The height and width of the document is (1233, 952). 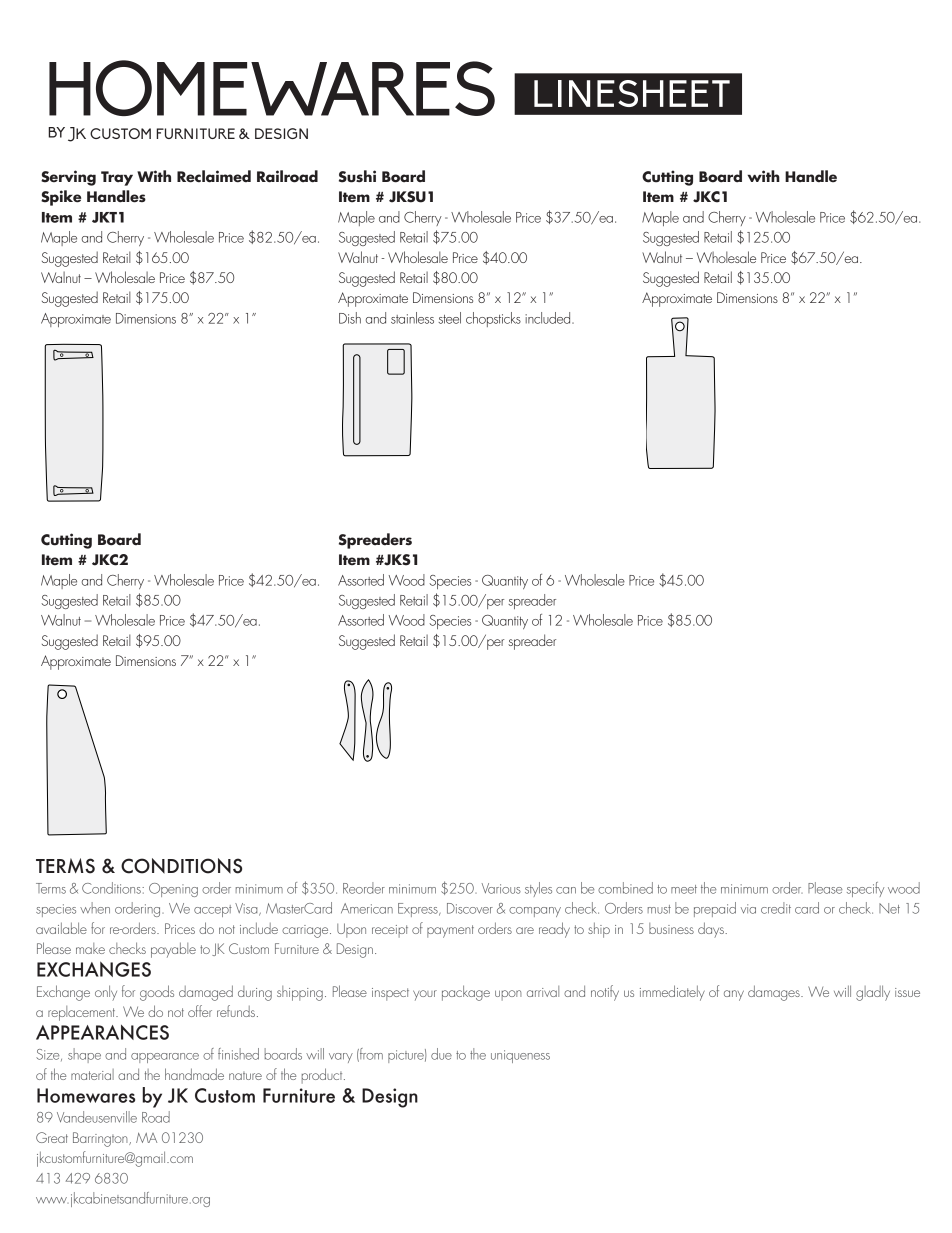 I want to click on damages, so click(x=775, y=993).
